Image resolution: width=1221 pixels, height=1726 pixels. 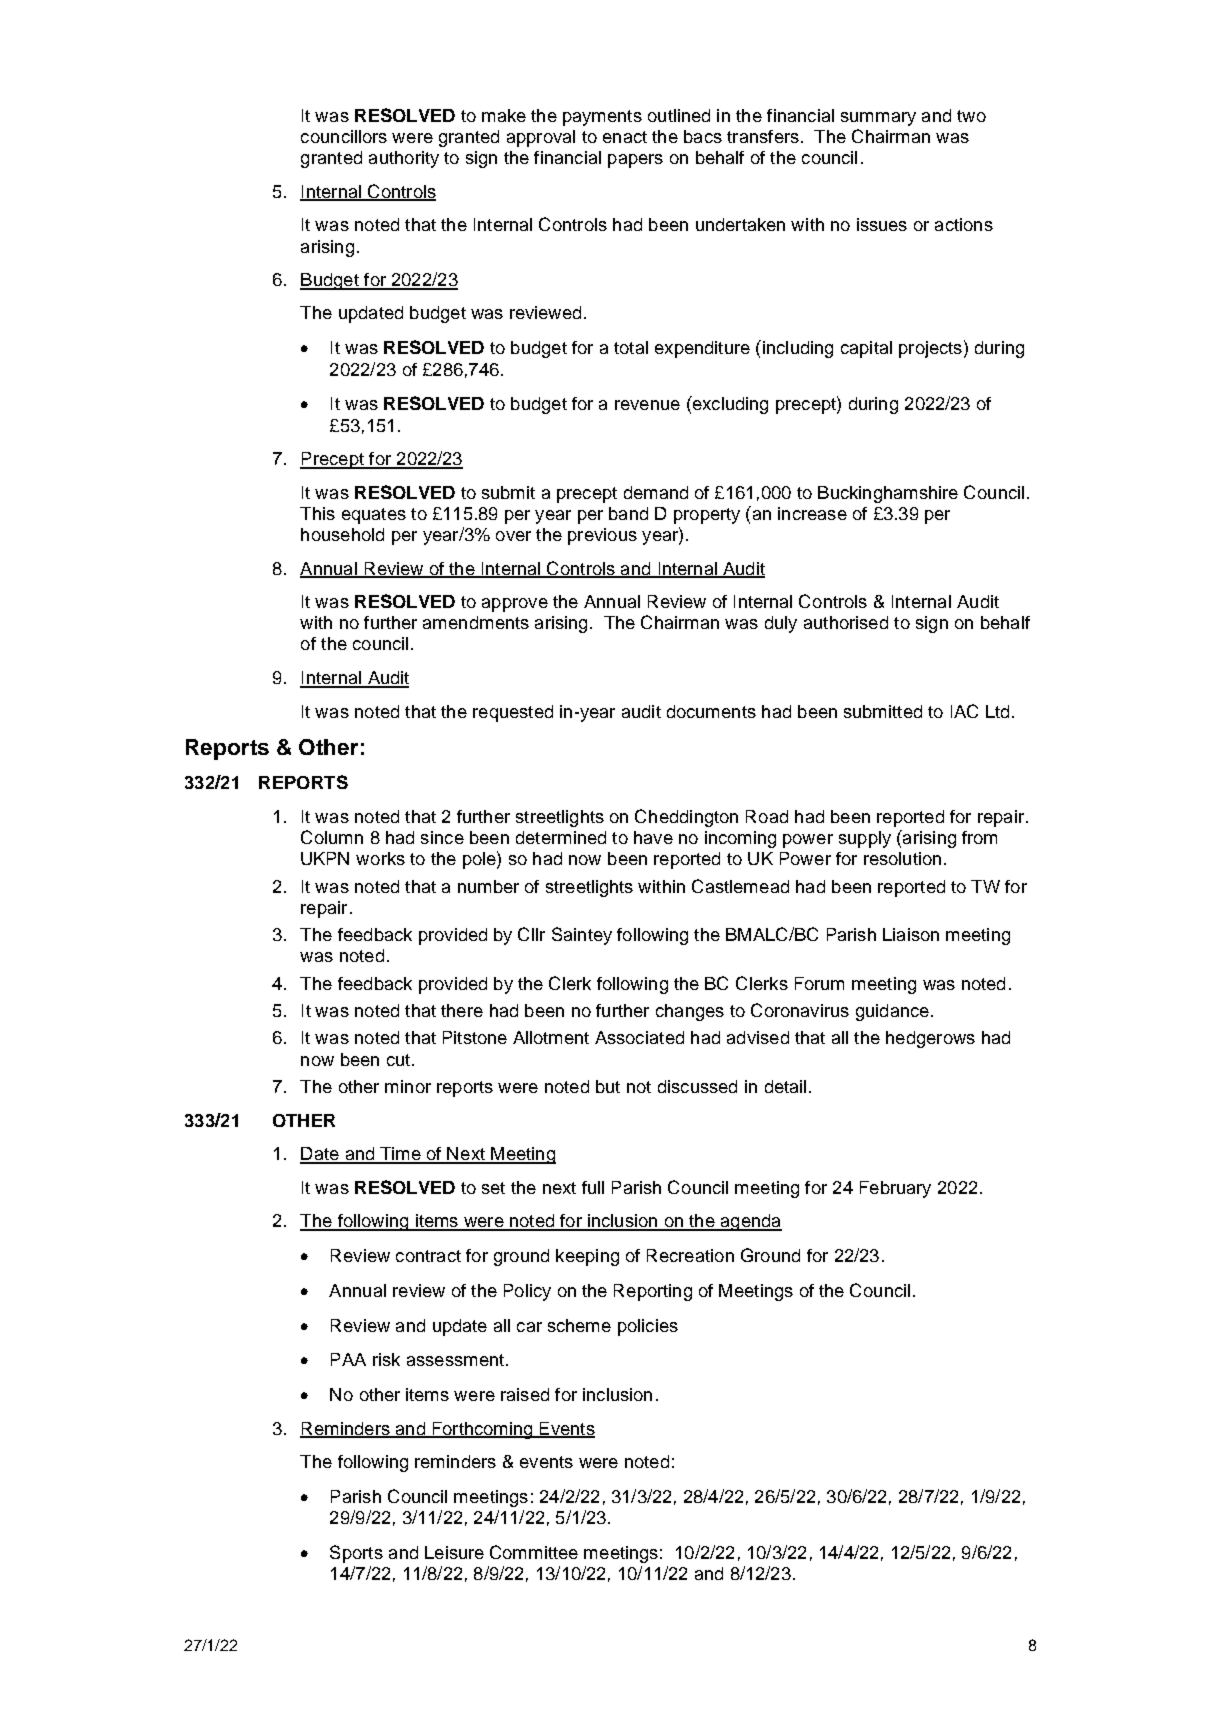 What do you see at coordinates (902, 858) in the screenshot?
I see `resolution` at bounding box center [902, 858].
